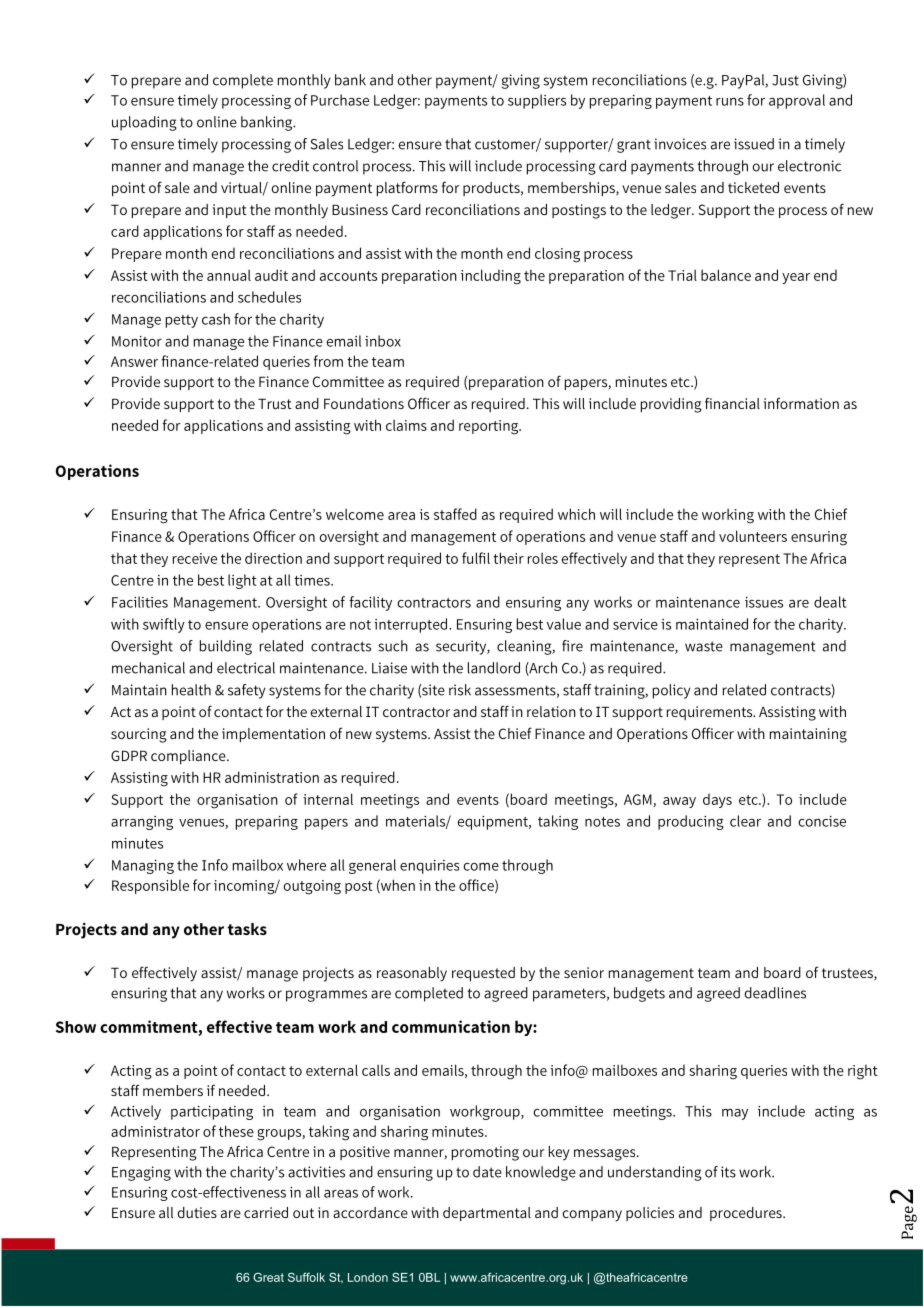 This document has height=1308, width=924. What do you see at coordinates (797, 101) in the document?
I see `approval` at bounding box center [797, 101].
